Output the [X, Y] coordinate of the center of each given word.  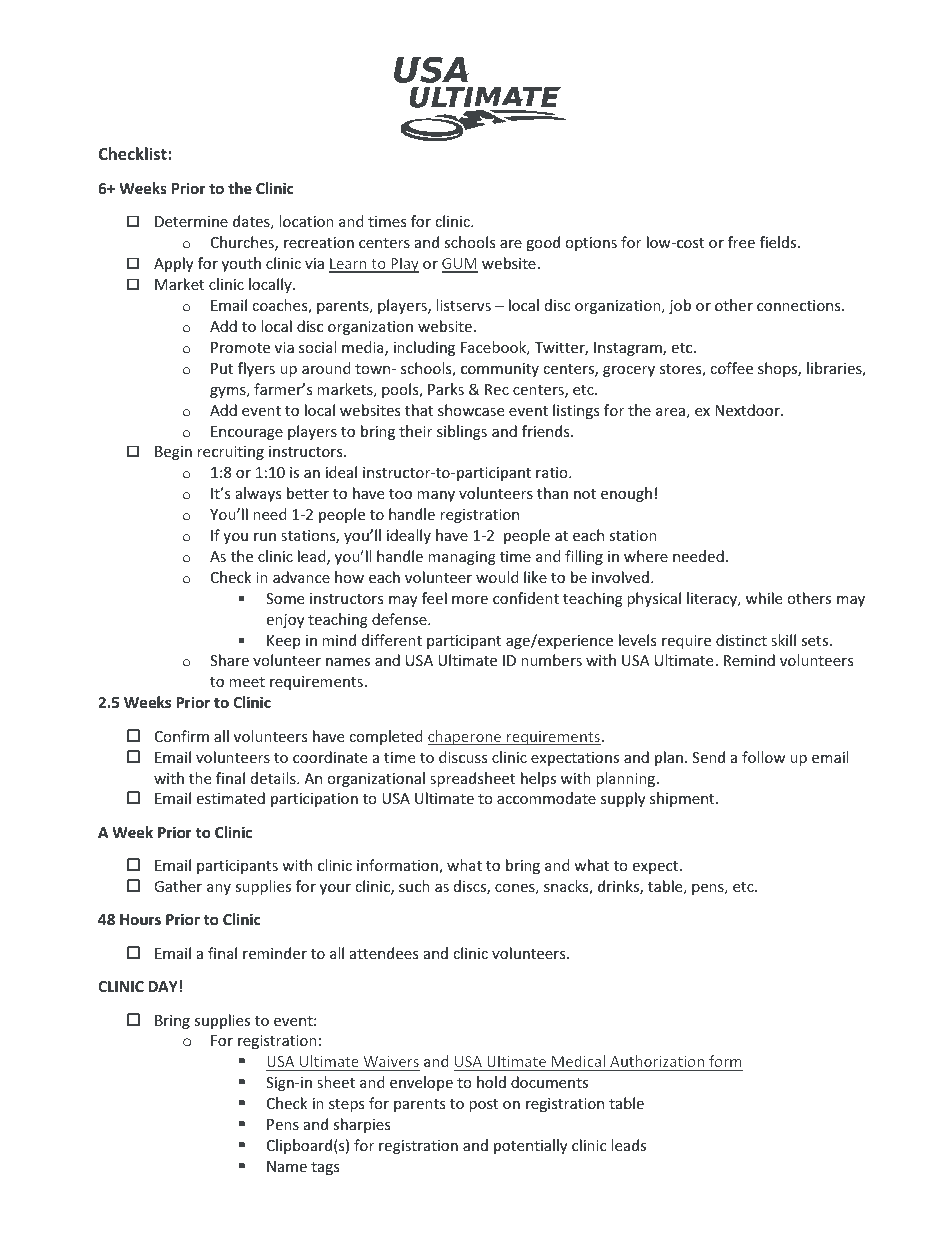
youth [241, 264]
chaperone [466, 737]
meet [247, 682]
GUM [460, 265]
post [483, 1105]
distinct [741, 640]
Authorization [657, 1061]
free [741, 242]
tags [325, 1168]
